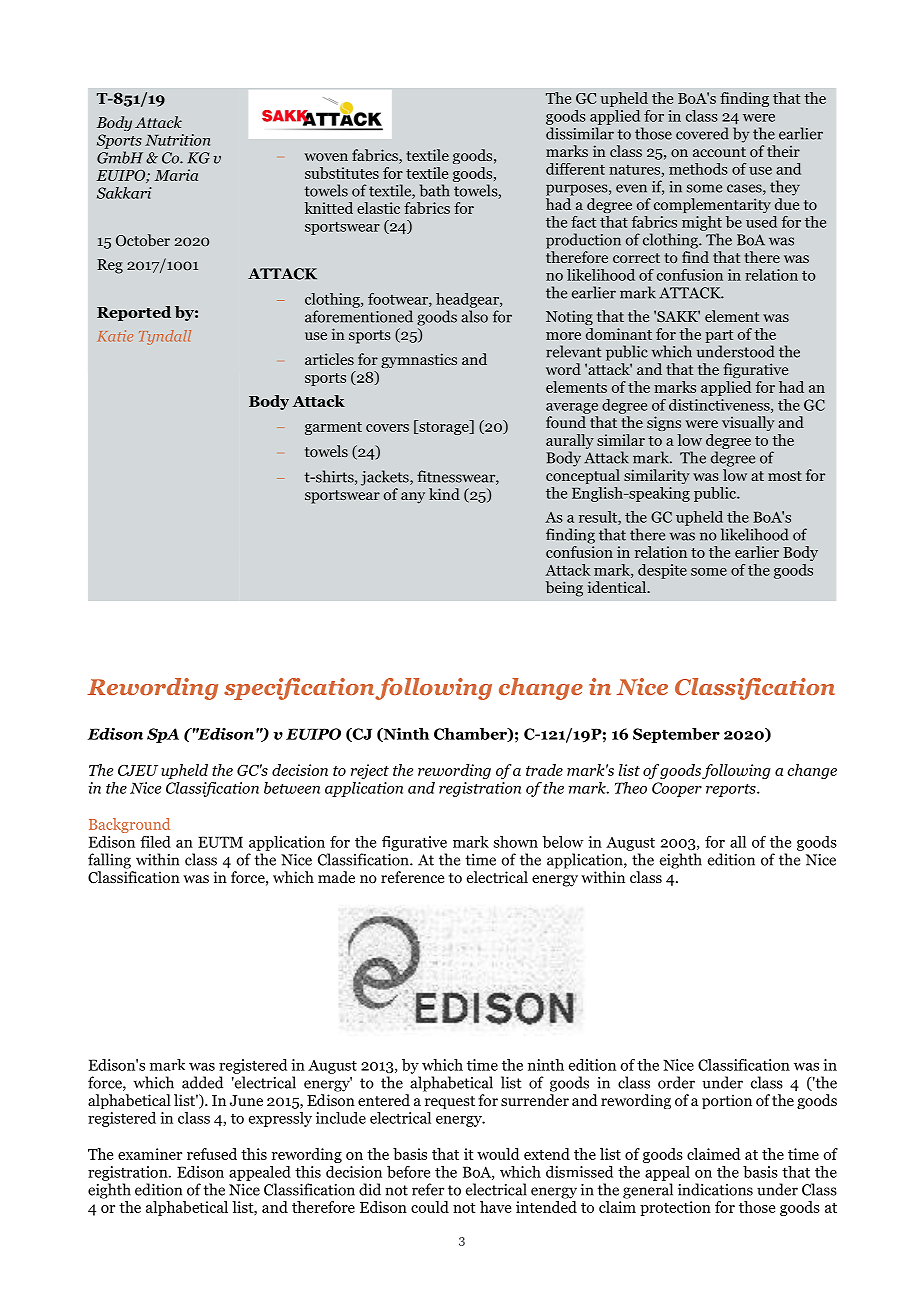 This document has width=924, height=1308. What do you see at coordinates (676, 735) in the document?
I see `September` at bounding box center [676, 735].
